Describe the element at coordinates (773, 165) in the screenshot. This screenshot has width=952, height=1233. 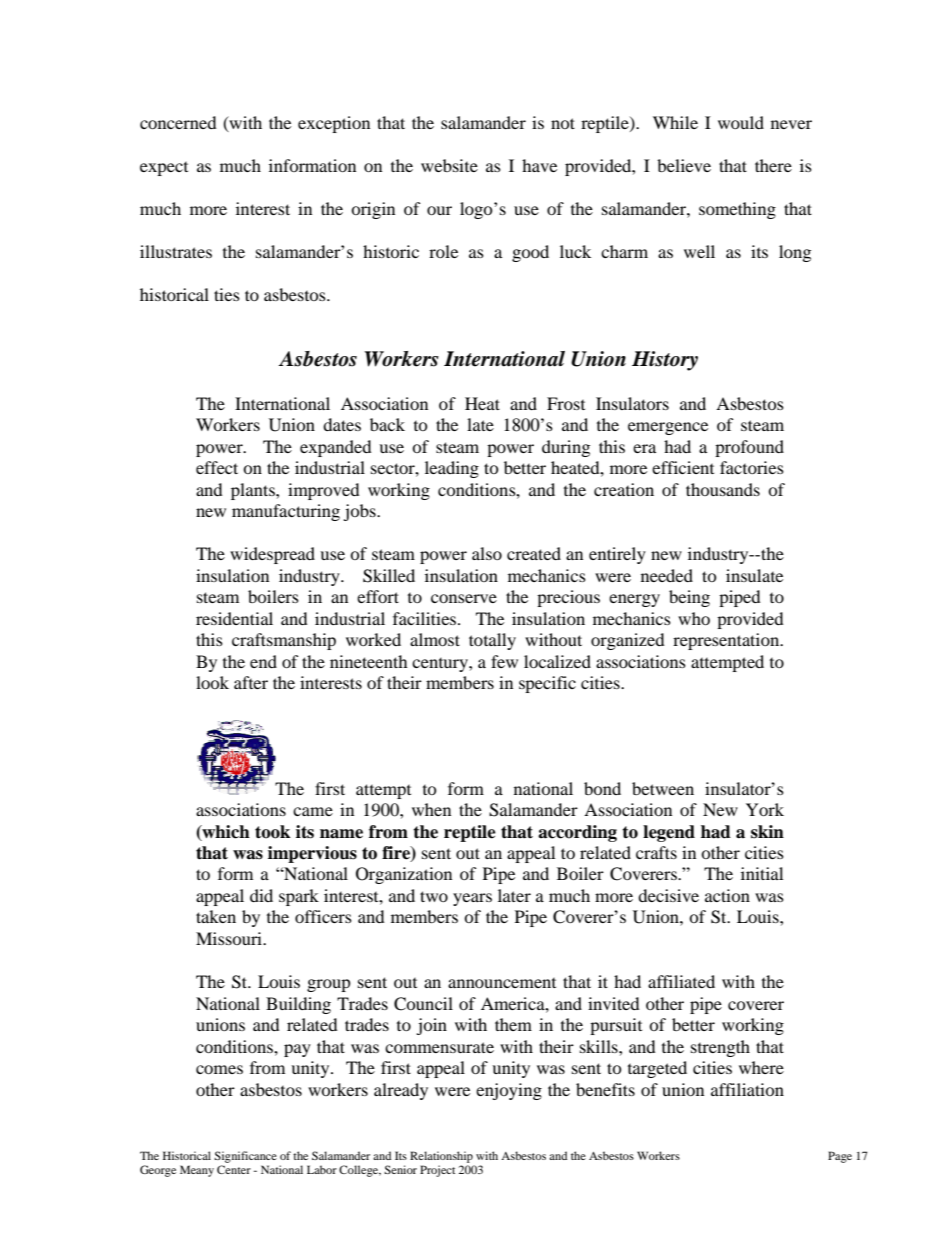
I see `there` at that location.
